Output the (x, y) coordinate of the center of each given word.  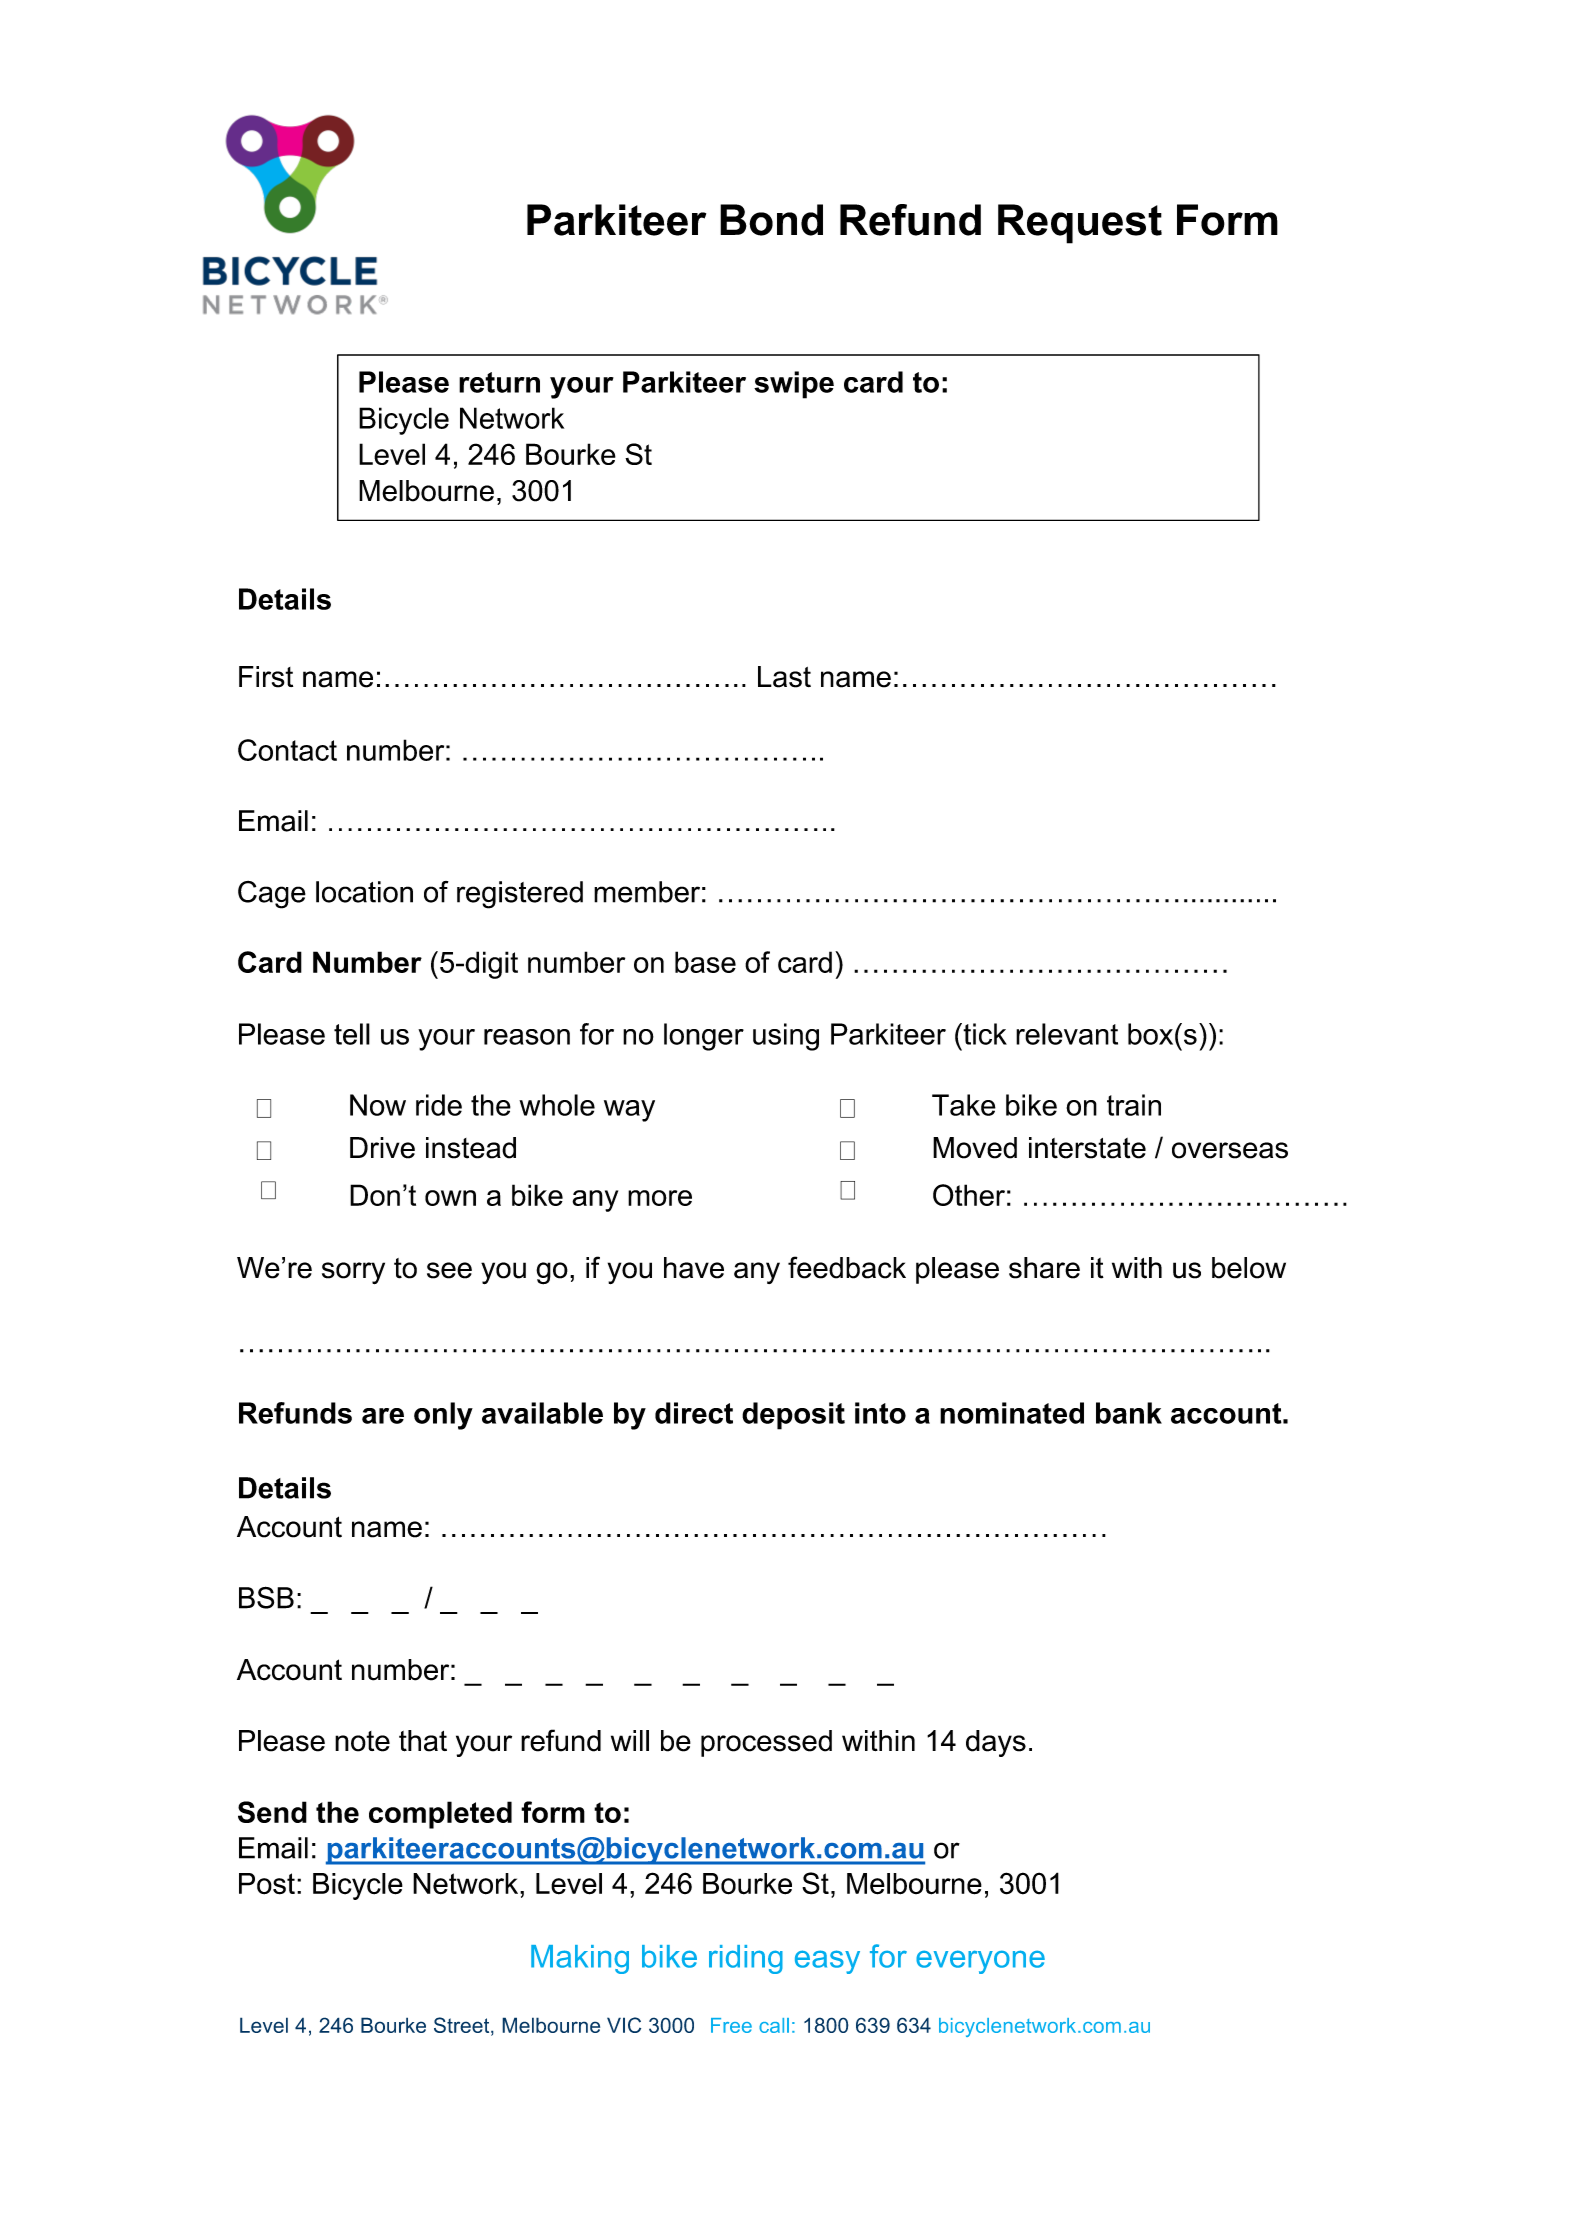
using (786, 1037)
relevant (1067, 1034)
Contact (287, 750)
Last (784, 677)
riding (746, 1959)
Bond (771, 220)
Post (267, 1884)
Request (1080, 224)
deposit (793, 1416)
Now (378, 1105)
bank (1129, 1413)
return (499, 382)
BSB (266, 1597)
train (1134, 1105)
